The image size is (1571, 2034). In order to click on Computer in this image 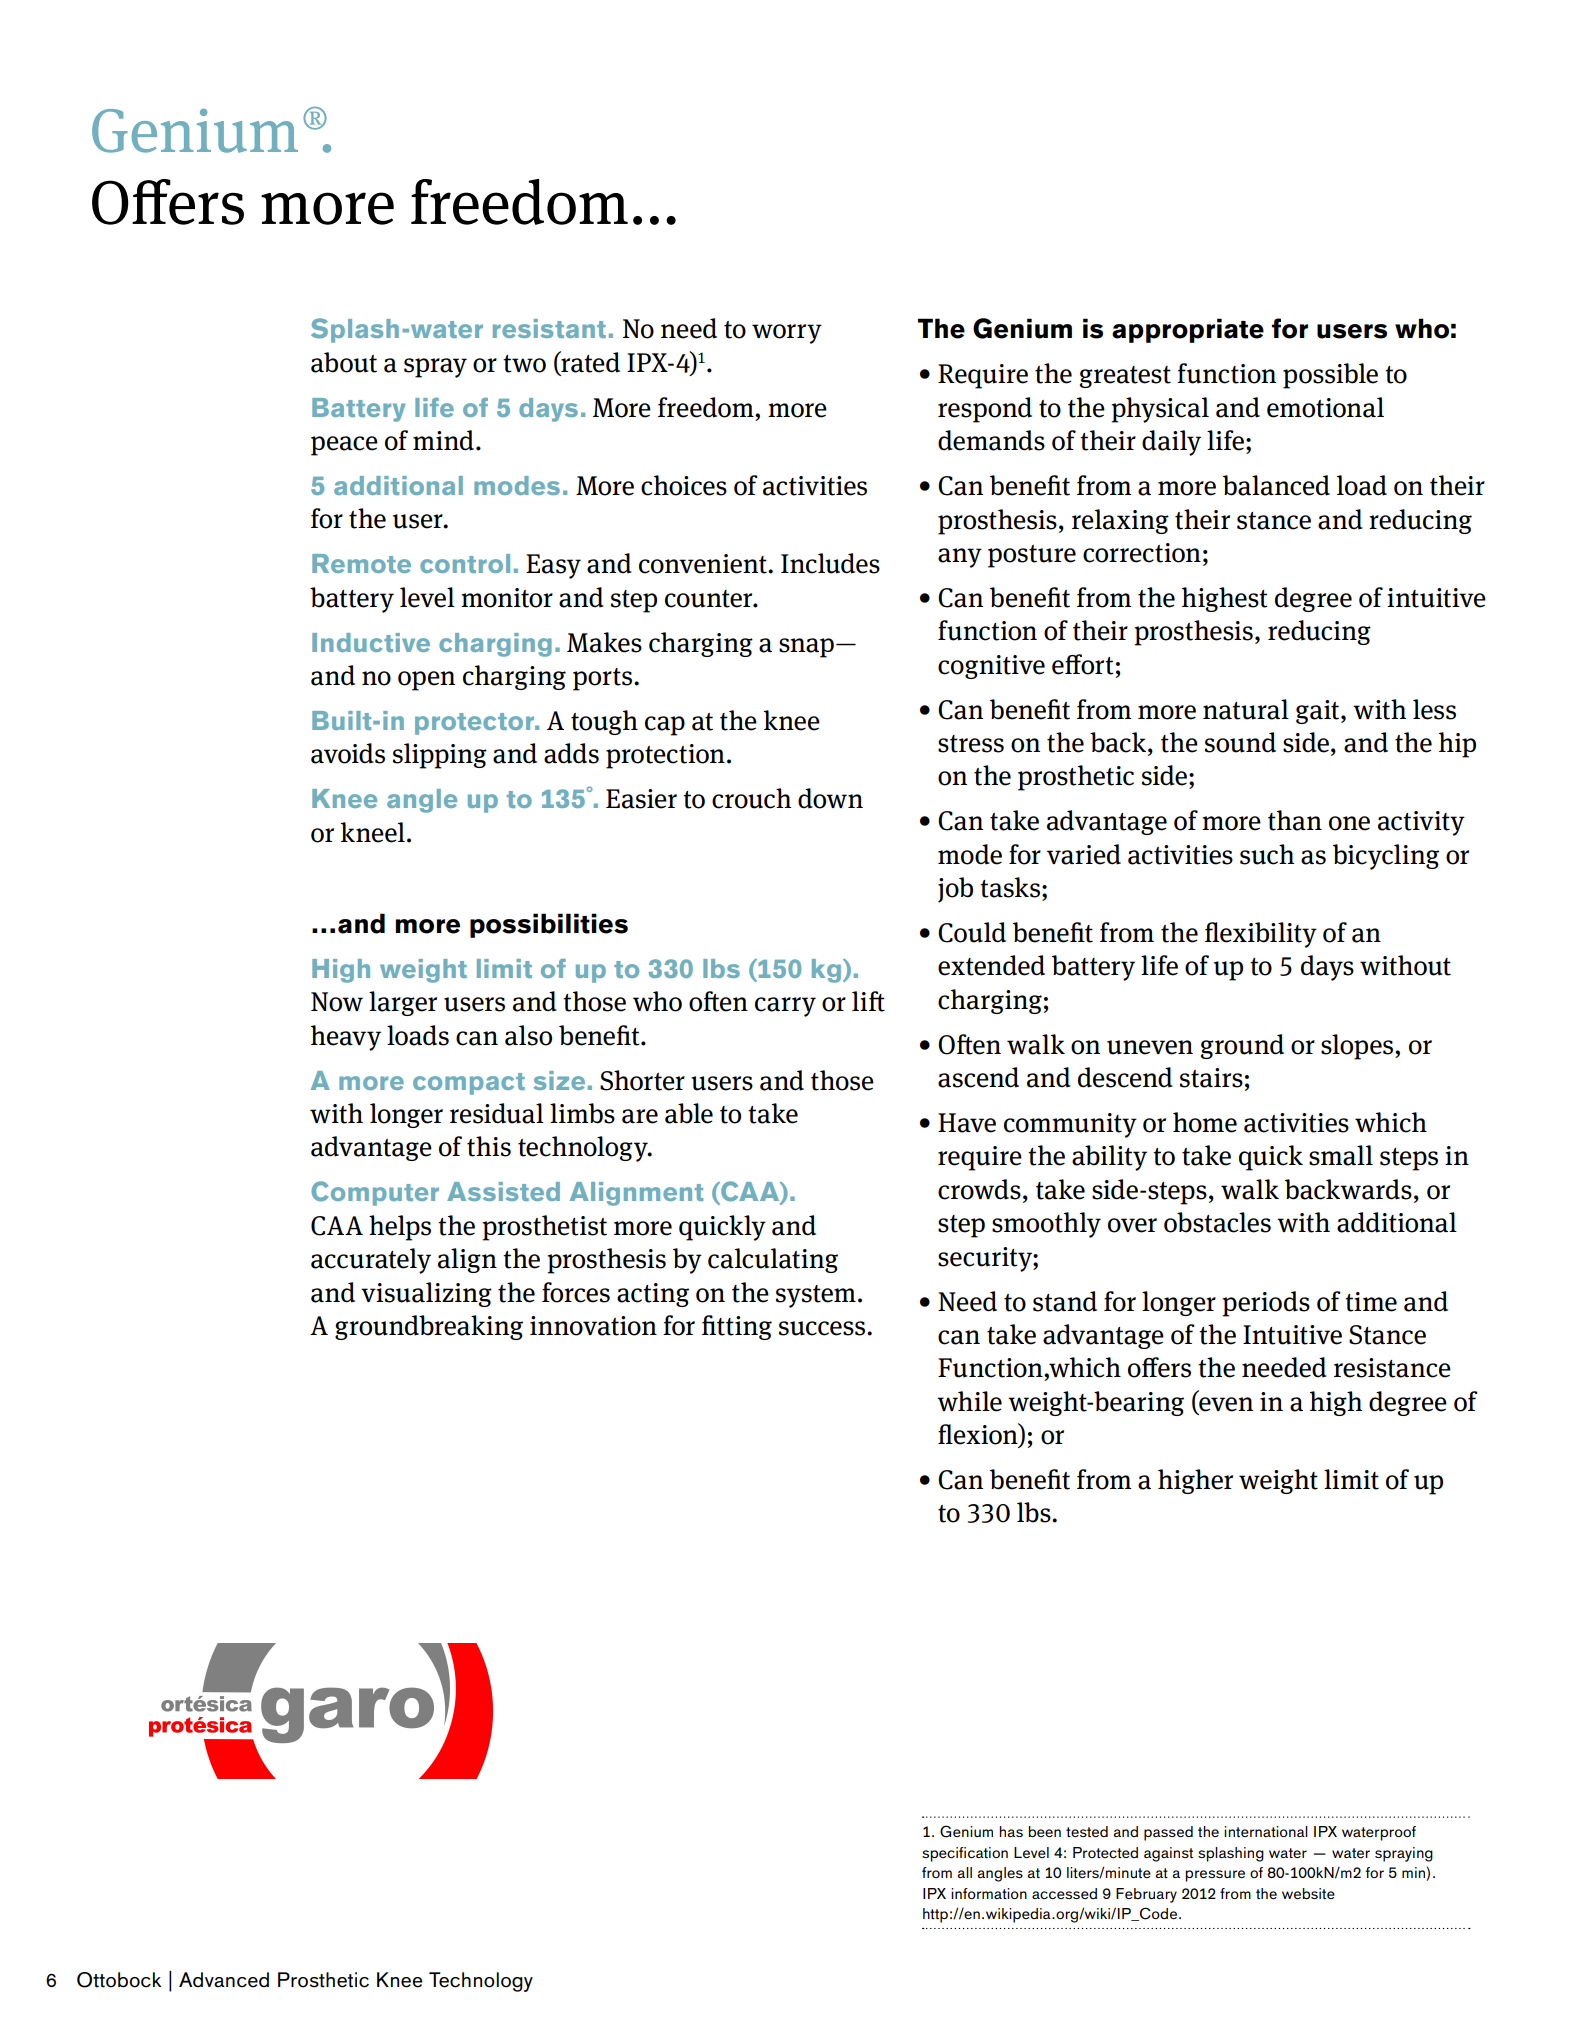, I will do `click(375, 1193)`.
